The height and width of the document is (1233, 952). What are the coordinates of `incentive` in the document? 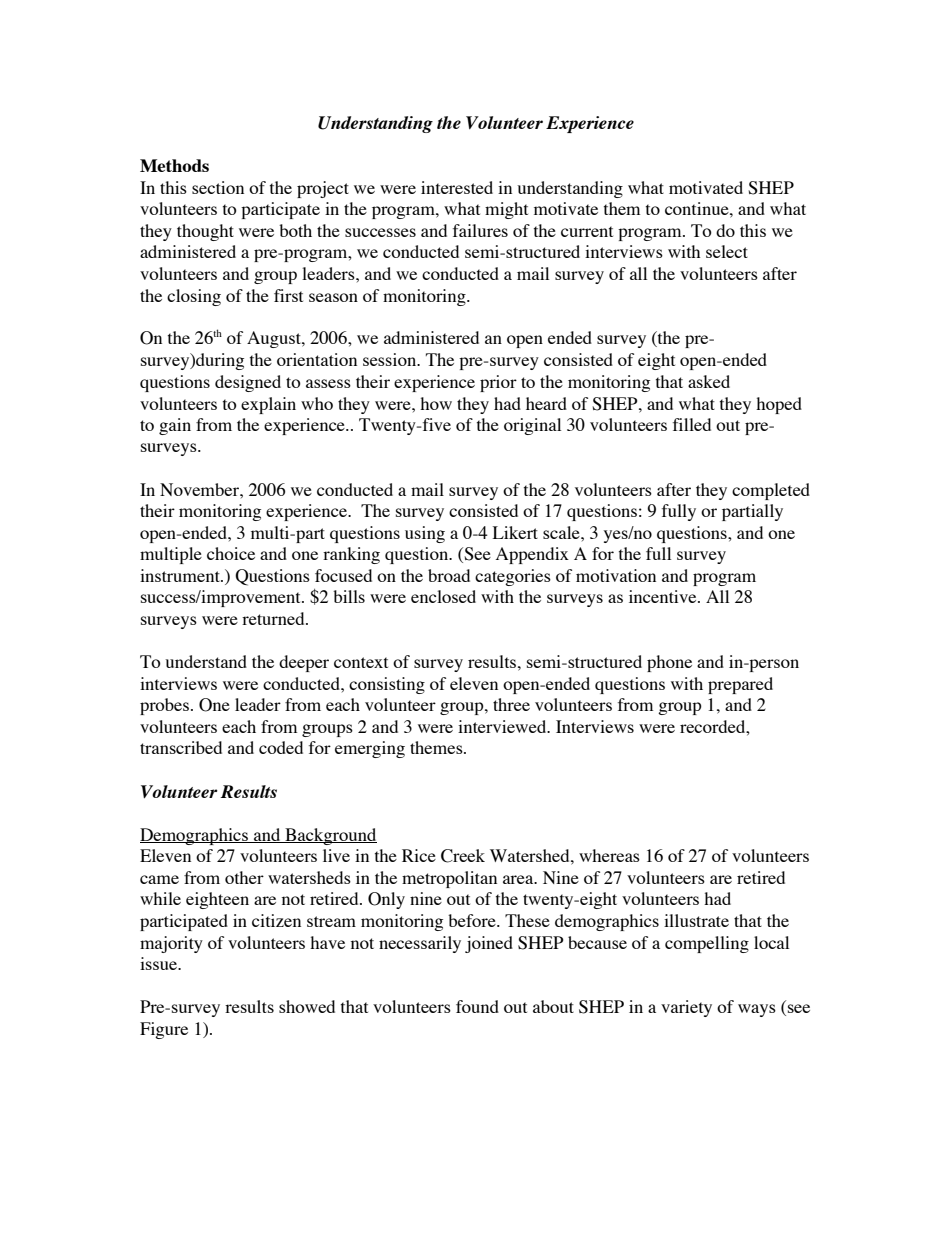 It's located at (664, 596).
